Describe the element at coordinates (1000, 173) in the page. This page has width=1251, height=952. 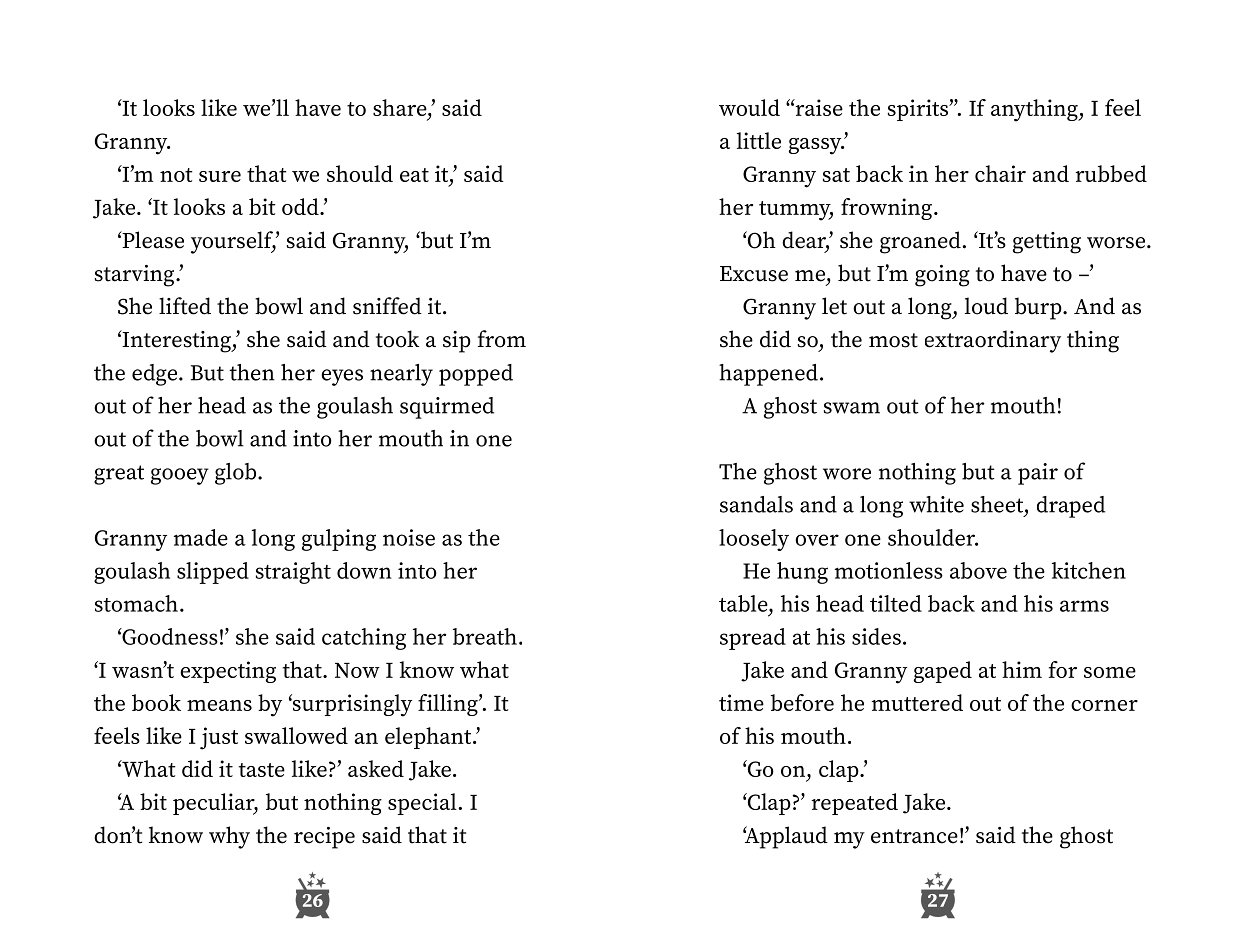
I see `chair` at that location.
